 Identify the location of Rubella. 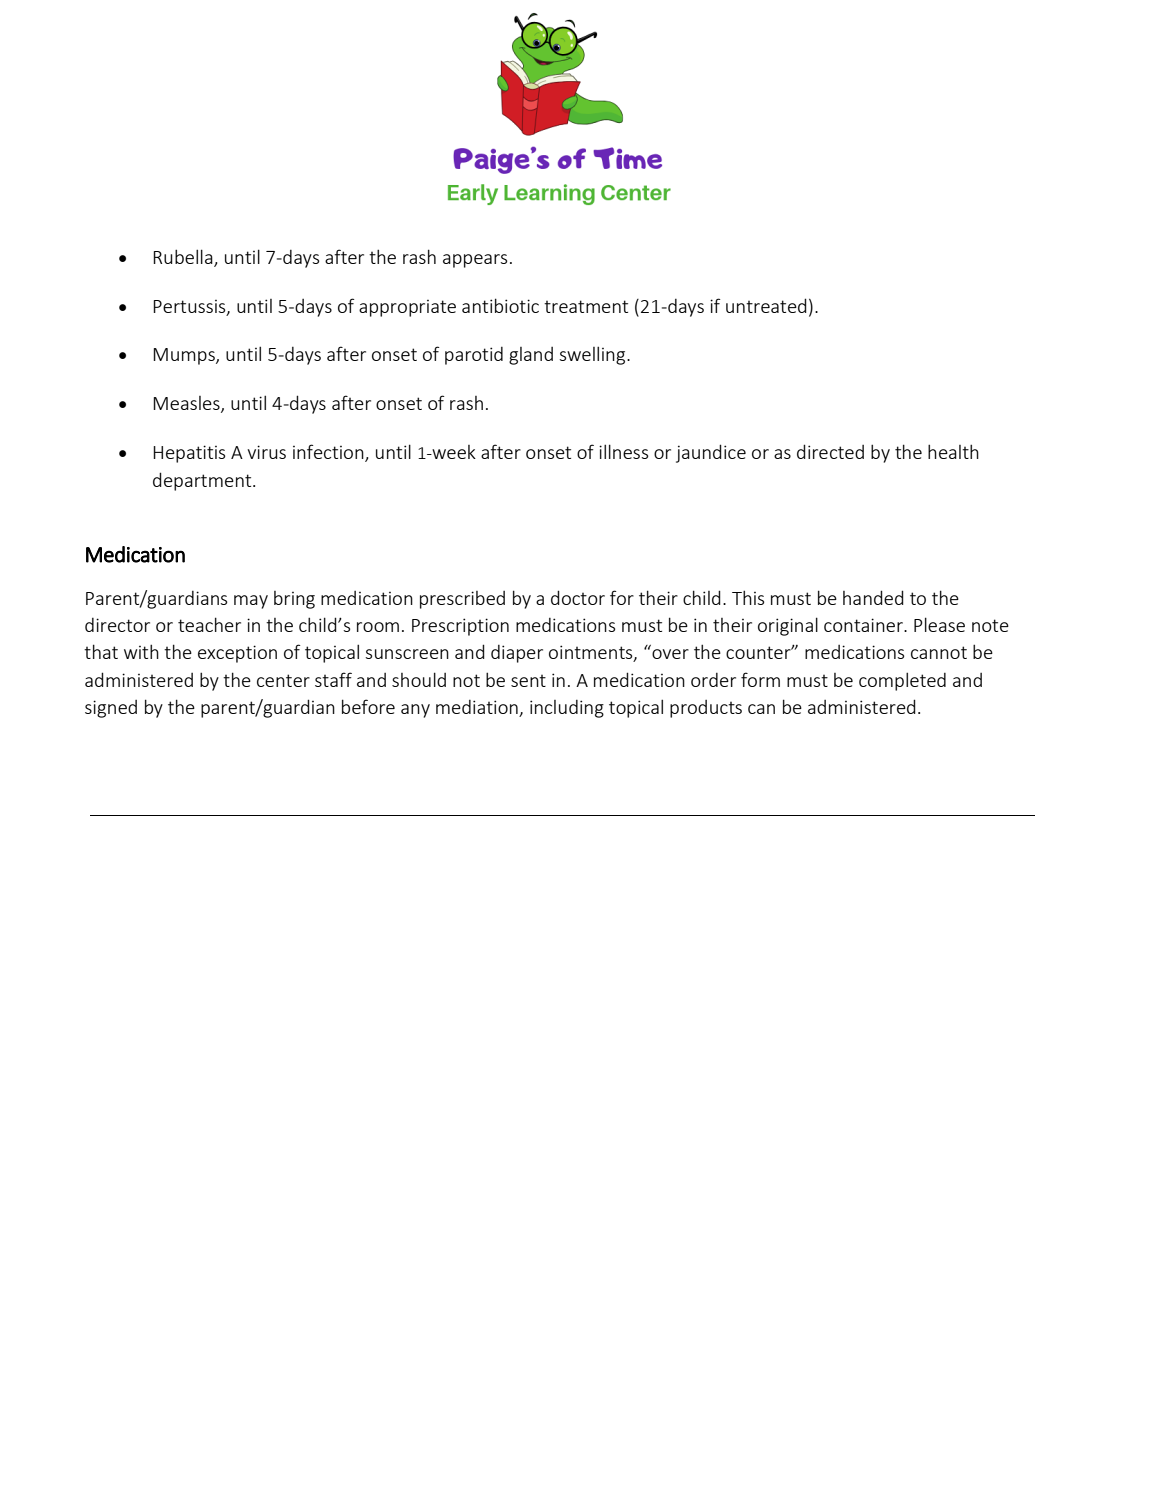
(184, 258).
